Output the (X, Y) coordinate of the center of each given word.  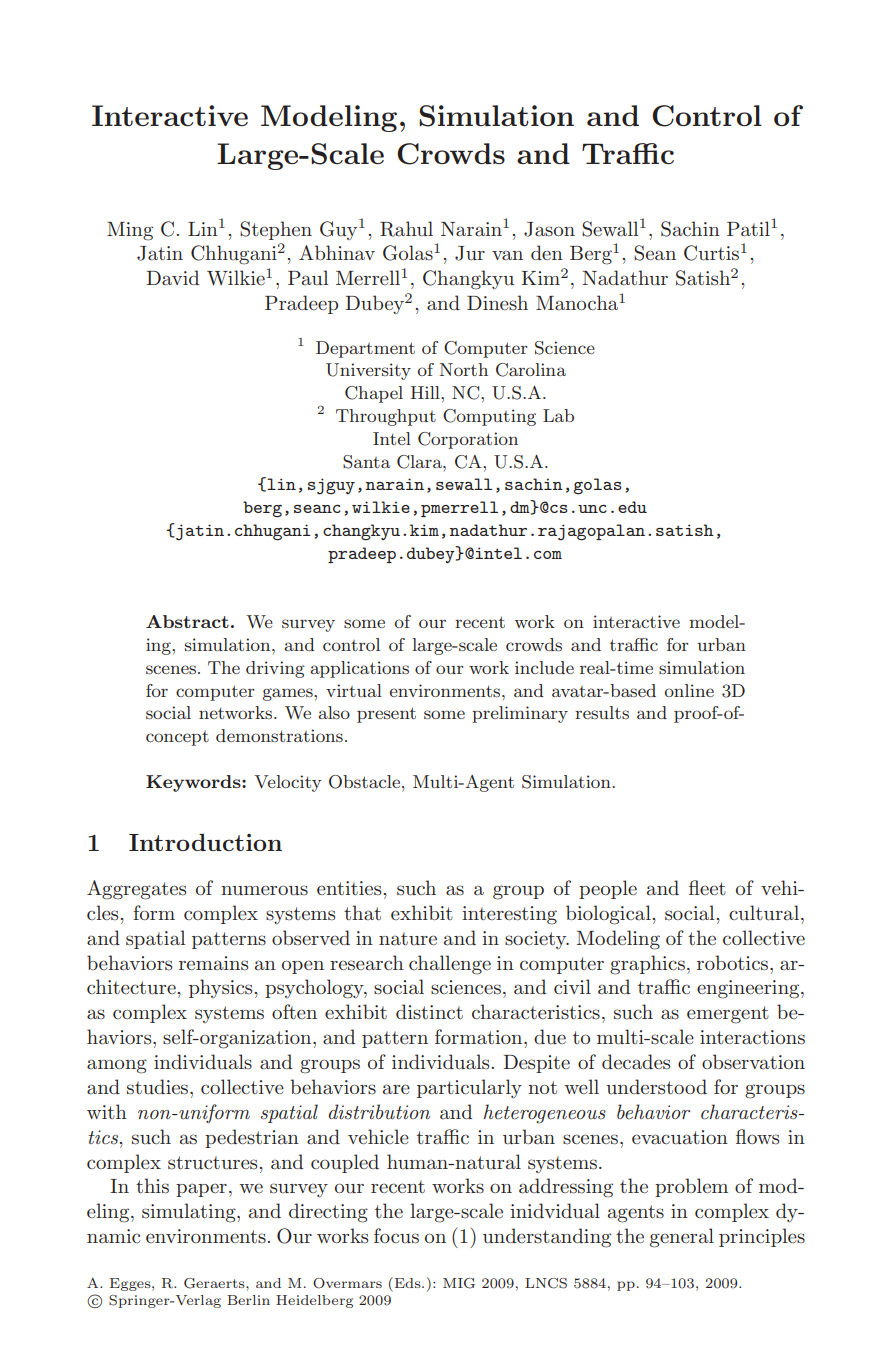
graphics (647, 965)
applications (359, 669)
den (547, 252)
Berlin (248, 1300)
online (689, 690)
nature (408, 939)
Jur (470, 253)
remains (213, 963)
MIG (459, 1283)
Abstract (187, 621)
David (172, 278)
